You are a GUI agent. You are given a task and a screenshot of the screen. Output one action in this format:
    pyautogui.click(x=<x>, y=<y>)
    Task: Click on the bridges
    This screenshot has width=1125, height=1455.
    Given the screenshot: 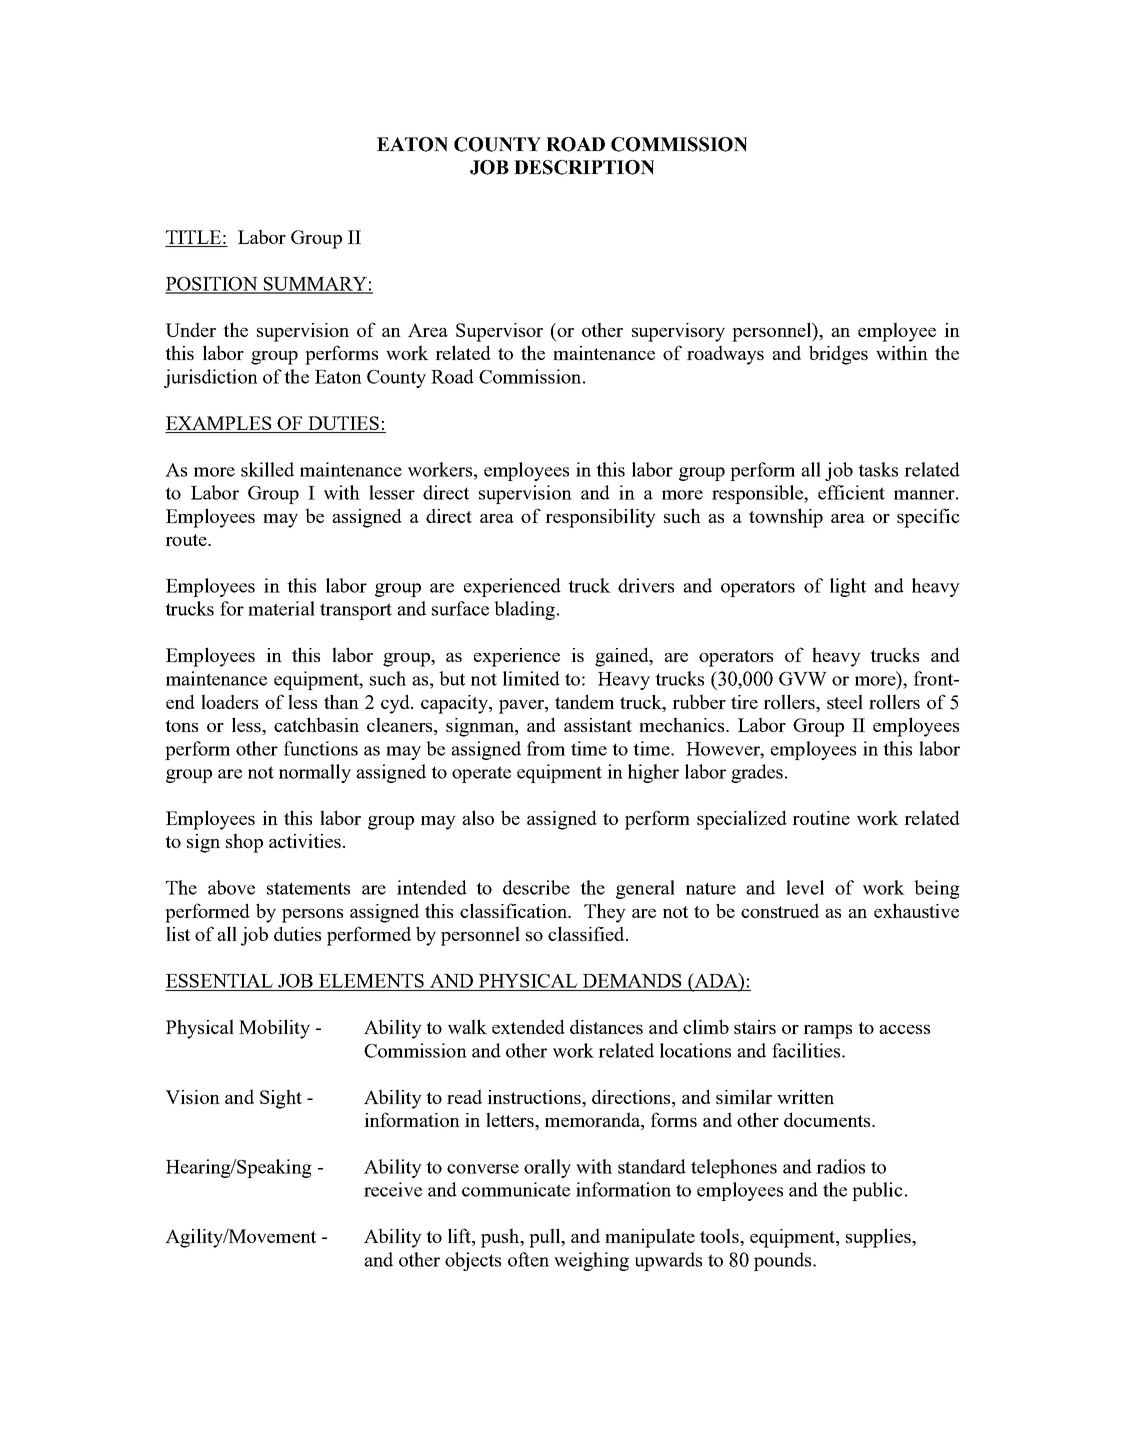 What is the action you would take?
    pyautogui.click(x=838, y=355)
